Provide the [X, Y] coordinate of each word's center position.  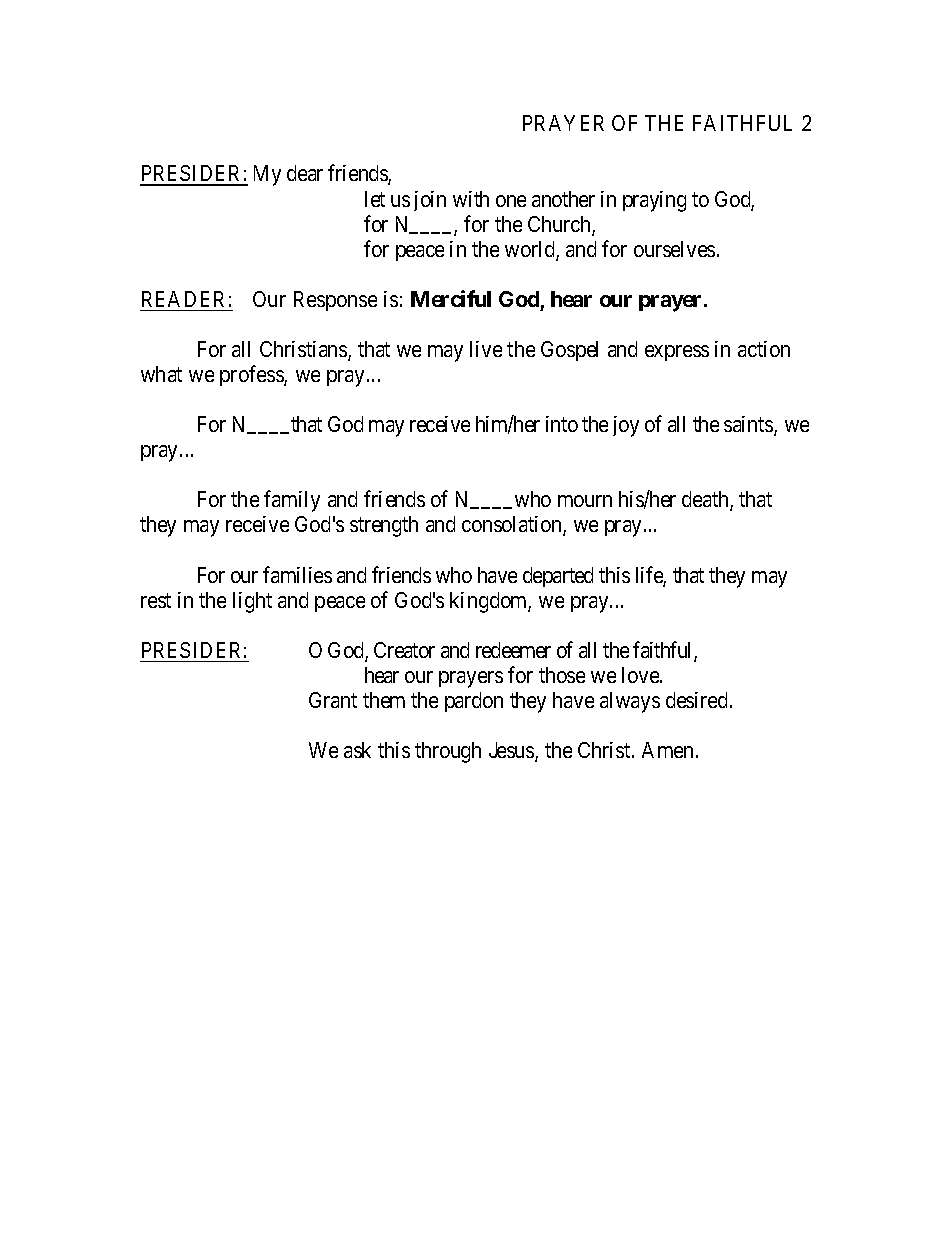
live [486, 349]
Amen [669, 750]
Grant [333, 700]
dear [305, 173]
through [448, 752]
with [471, 199]
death [706, 501]
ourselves [674, 249]
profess [252, 375]
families [297, 574]
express [677, 353]
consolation [513, 526]
